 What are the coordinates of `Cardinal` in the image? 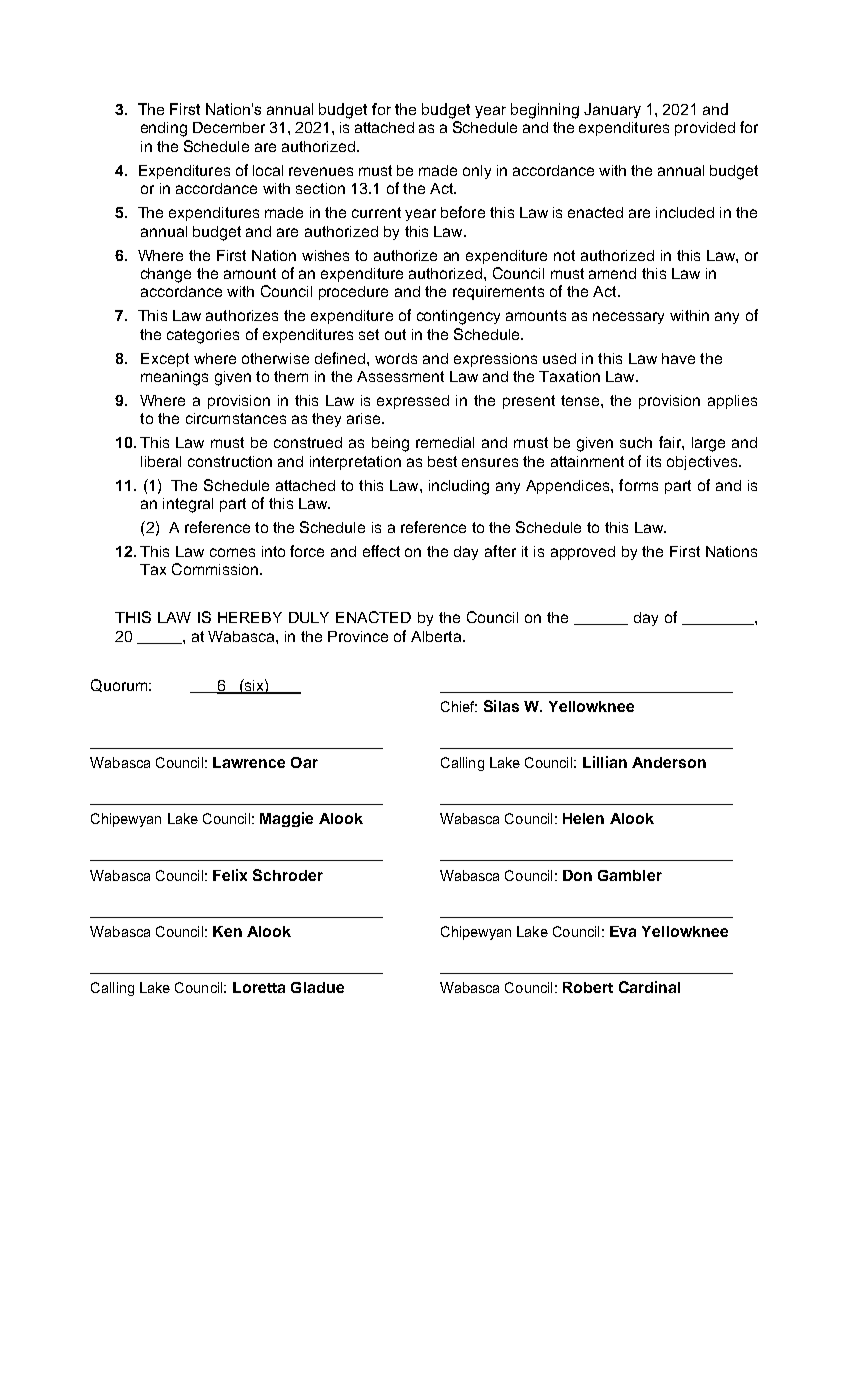 It's located at (649, 987).
